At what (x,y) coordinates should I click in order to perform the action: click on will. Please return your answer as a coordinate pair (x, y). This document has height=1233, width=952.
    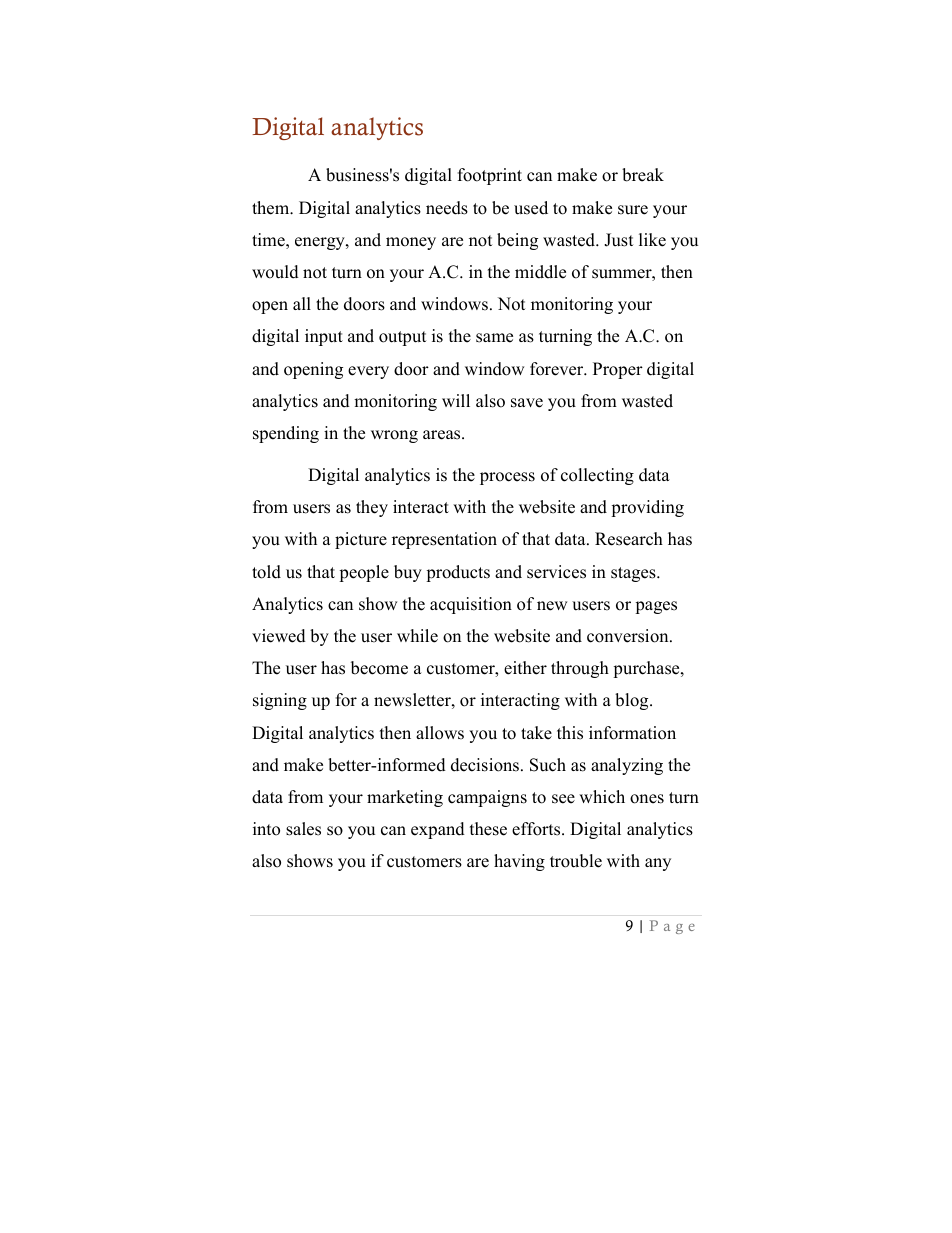
    Looking at the image, I should click on (456, 400).
